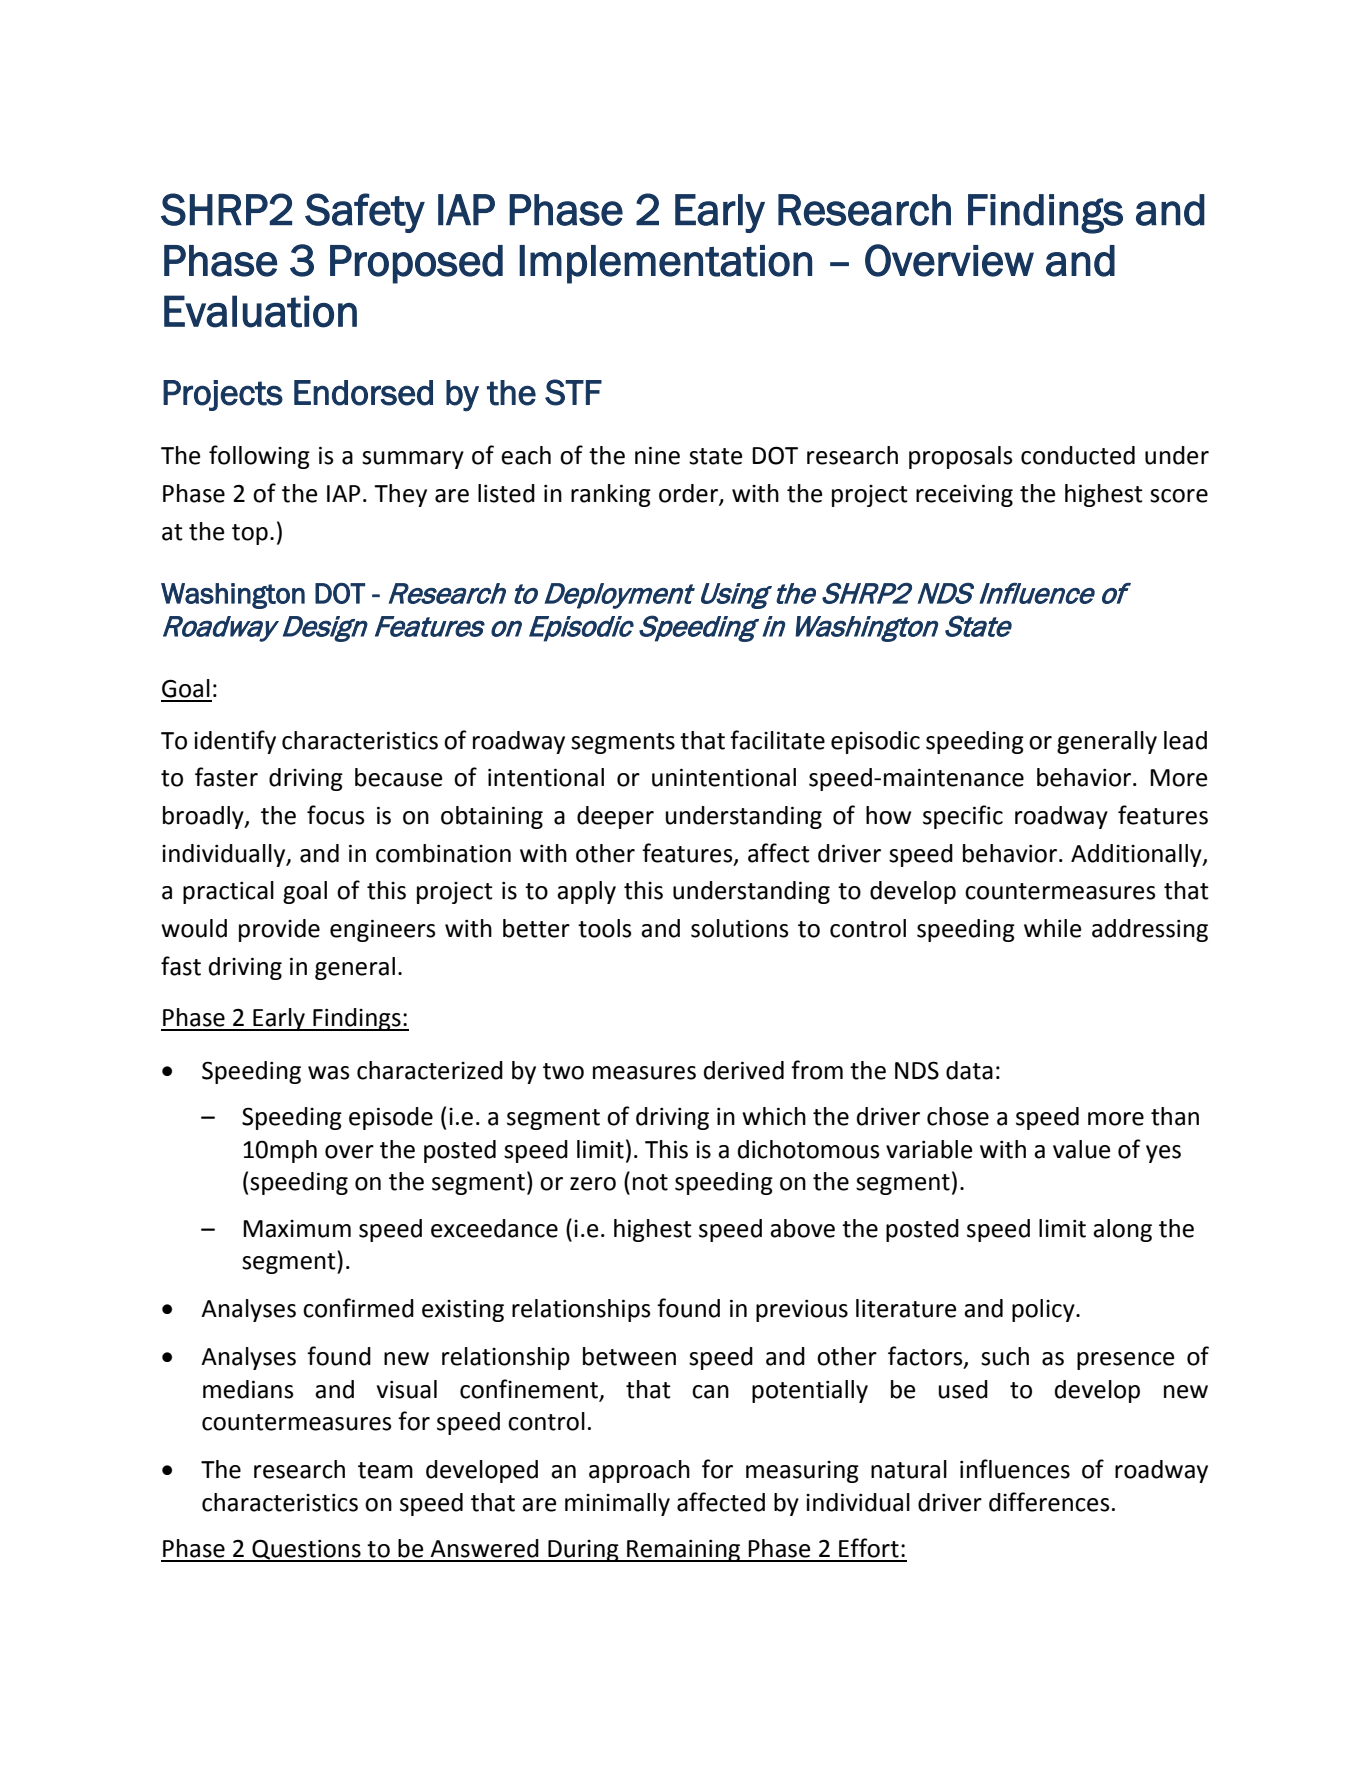 Image resolution: width=1370 pixels, height=1773 pixels. Describe the element at coordinates (1049, 1502) in the image. I see `differences` at that location.
